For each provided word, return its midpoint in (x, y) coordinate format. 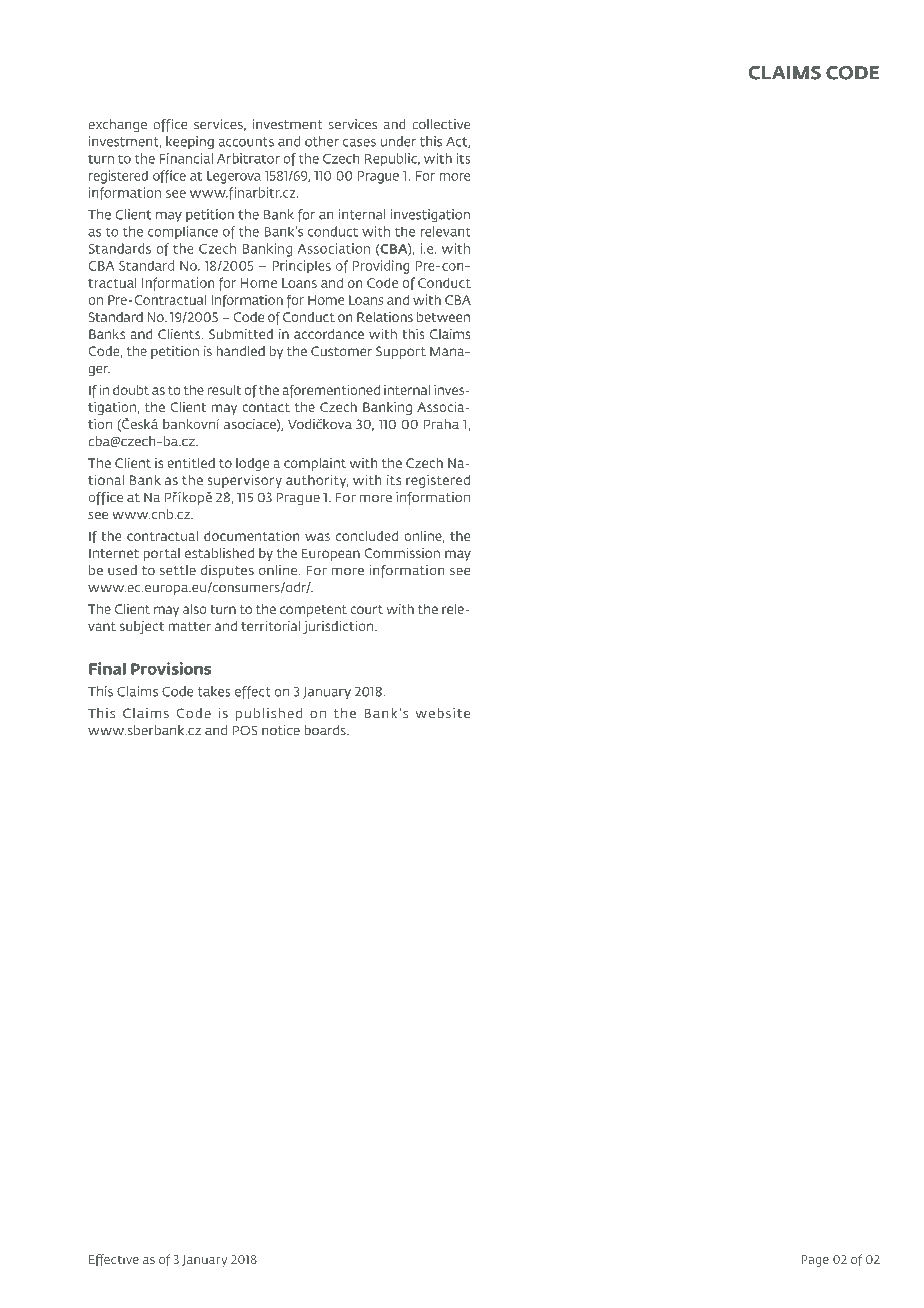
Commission (402, 553)
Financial (186, 158)
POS (245, 730)
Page (815, 1261)
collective (441, 124)
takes (214, 691)
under (398, 141)
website (443, 713)
